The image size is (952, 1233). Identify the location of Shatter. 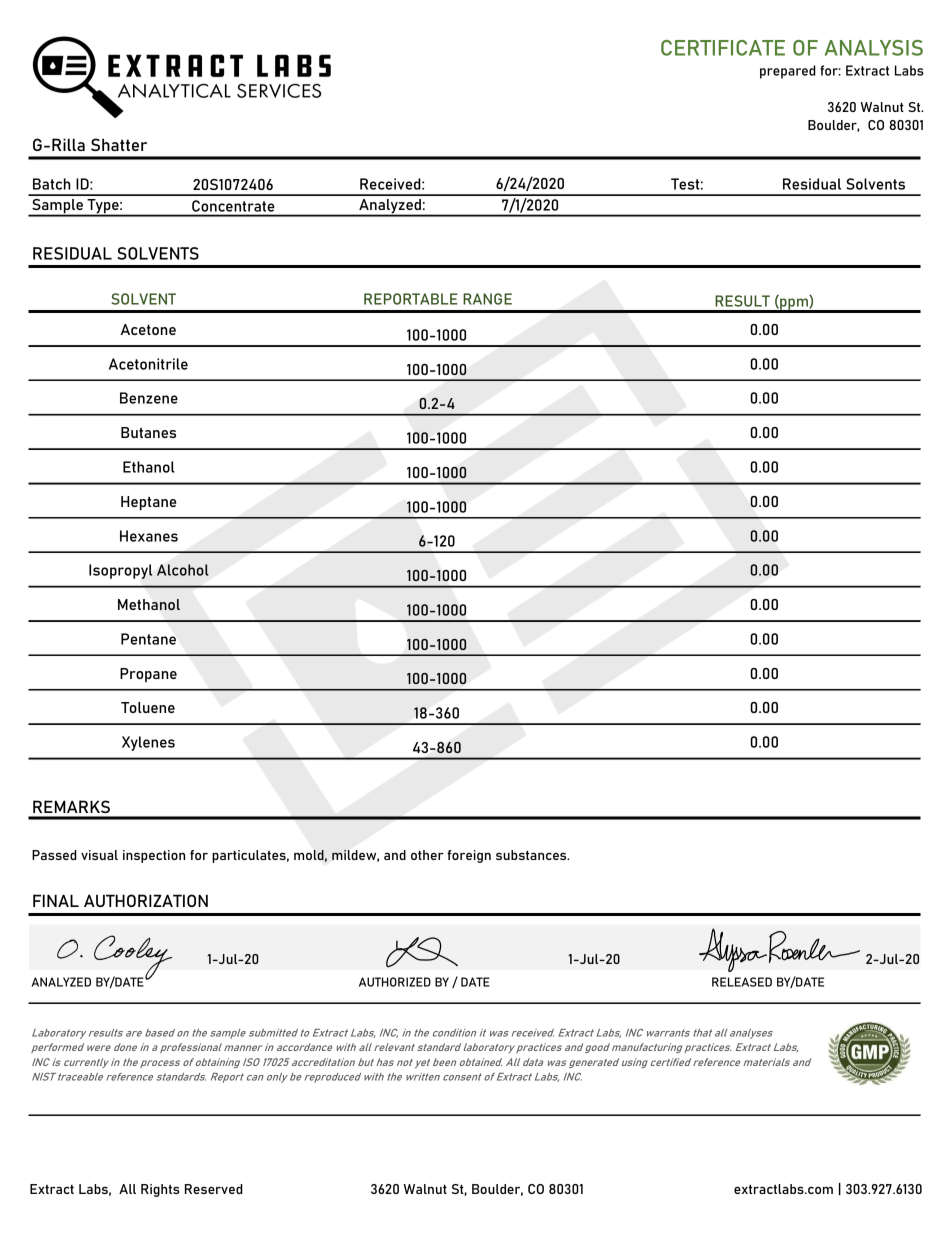
(119, 144).
